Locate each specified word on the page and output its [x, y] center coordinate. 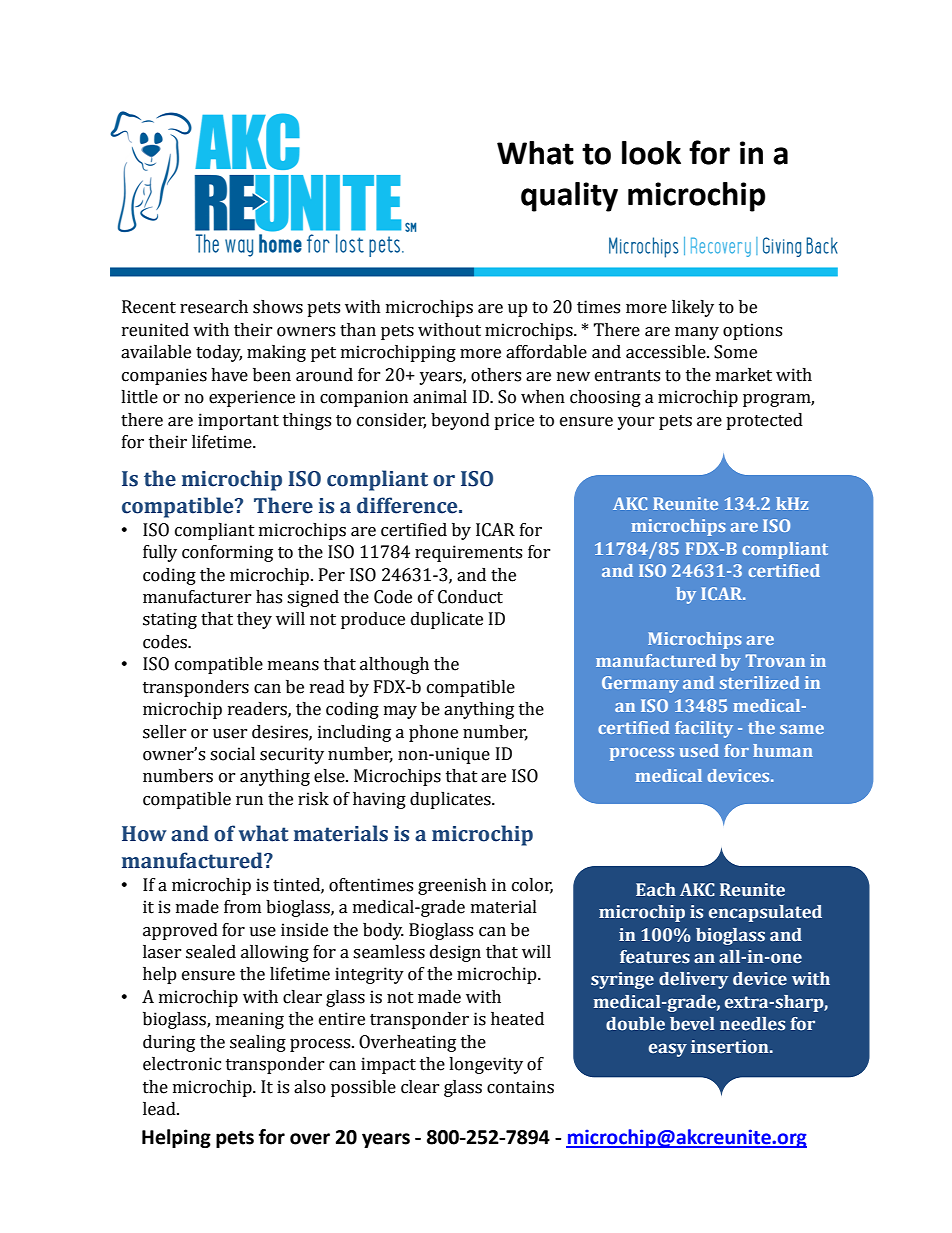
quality [569, 197]
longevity [486, 1065]
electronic [182, 1064]
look [651, 153]
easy [668, 1050]
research [214, 307]
